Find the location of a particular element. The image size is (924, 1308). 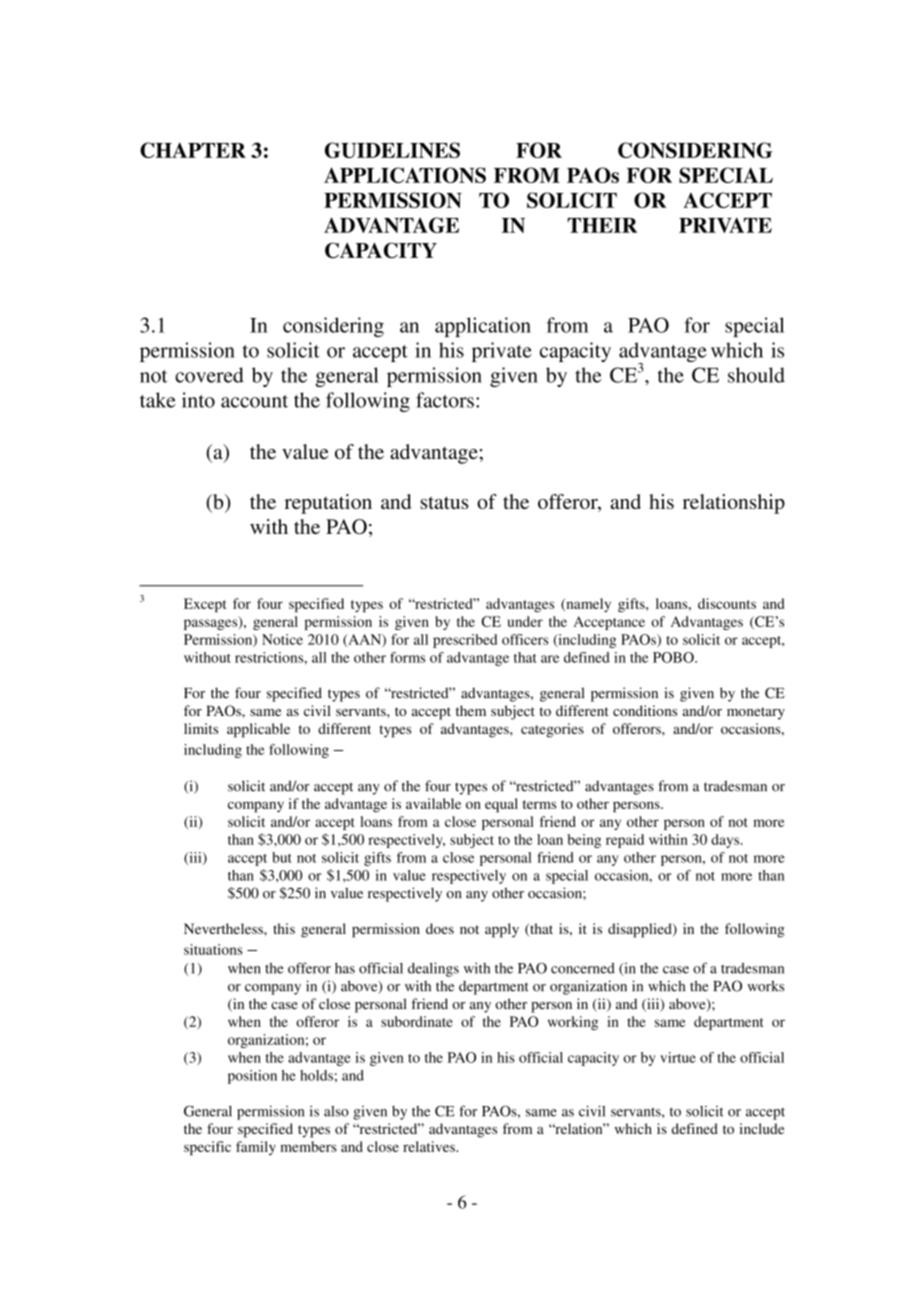

CHAPTER is located at coordinates (193, 150).
